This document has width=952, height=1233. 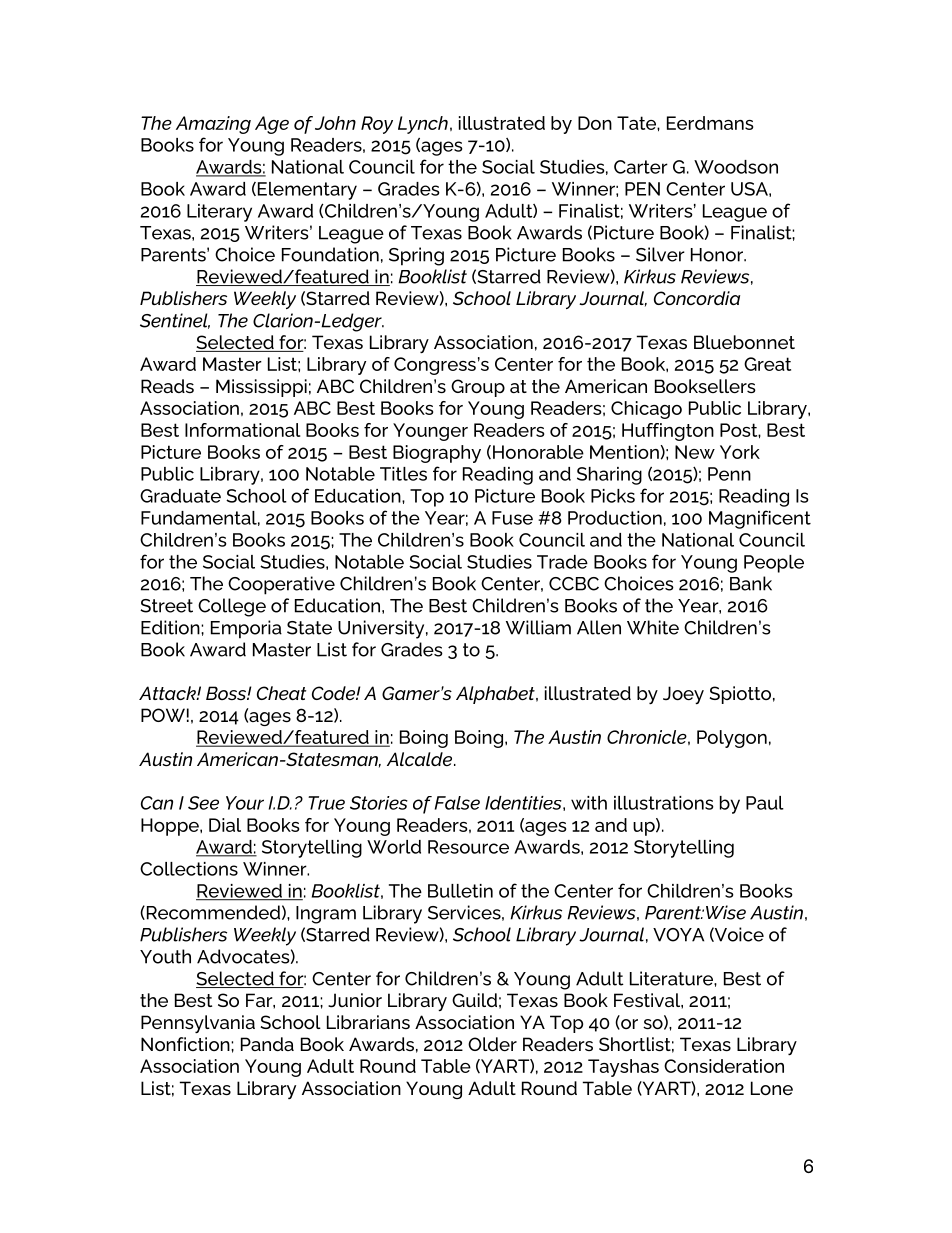 What do you see at coordinates (732, 739) in the document?
I see `Polygon` at bounding box center [732, 739].
